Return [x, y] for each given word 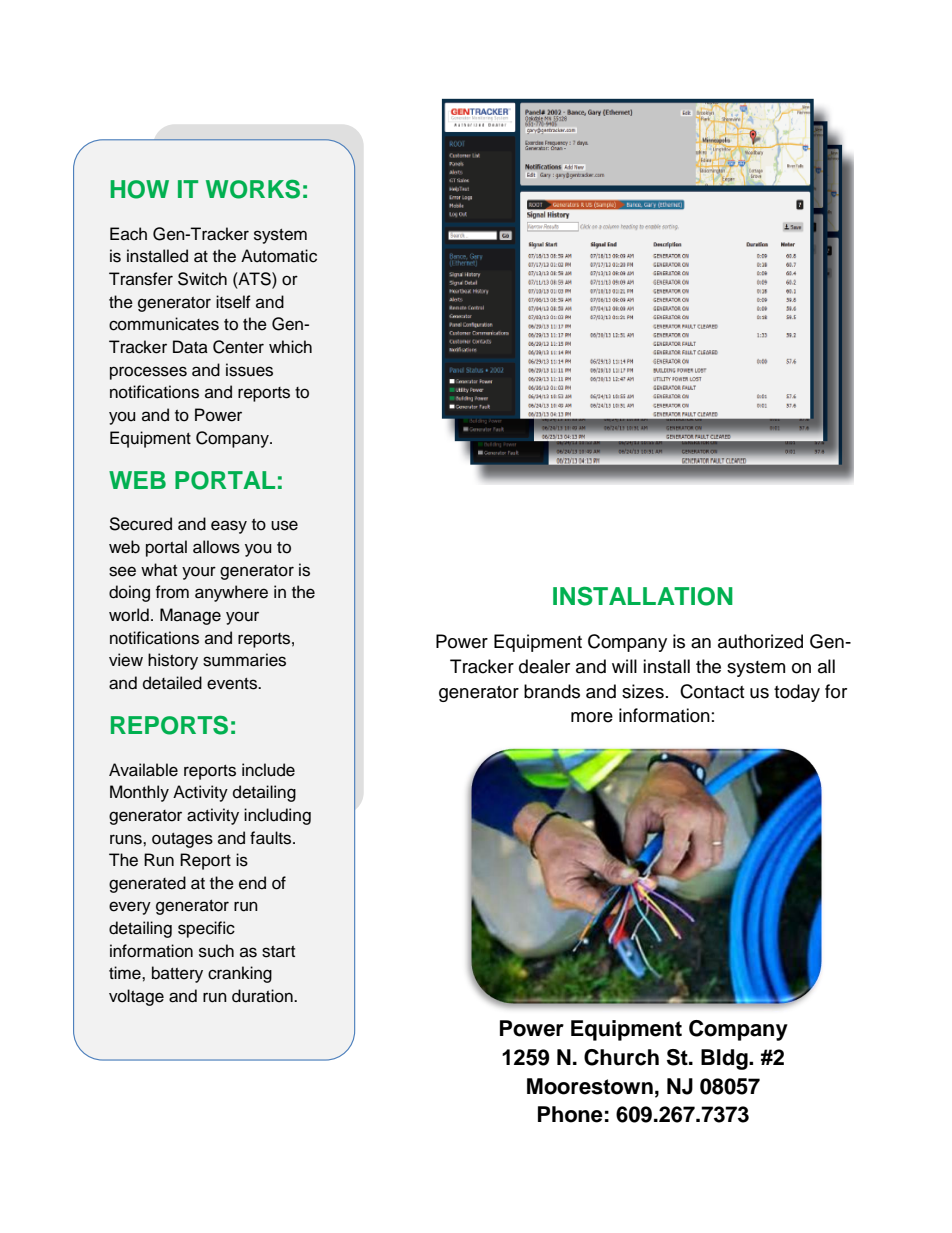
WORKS [253, 189]
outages [182, 840]
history [173, 661]
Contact [712, 691]
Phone [570, 1114]
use [284, 525]
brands [552, 691]
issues [249, 370]
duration [263, 996]
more [592, 717]
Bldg [725, 1059]
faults [272, 838]
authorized [760, 641]
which [290, 347]
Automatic [279, 256]
